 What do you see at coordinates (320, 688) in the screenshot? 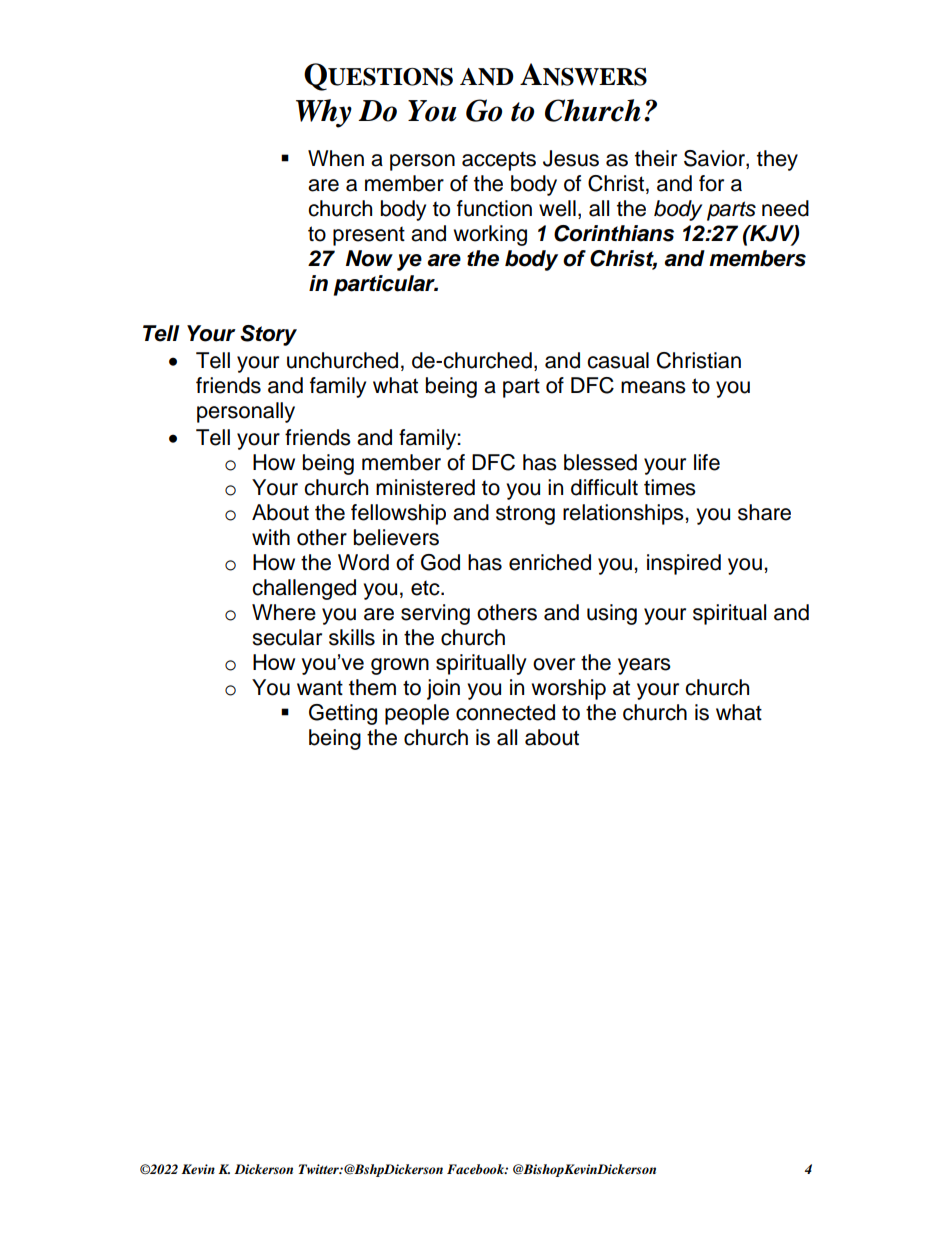
I see `want` at bounding box center [320, 688].
